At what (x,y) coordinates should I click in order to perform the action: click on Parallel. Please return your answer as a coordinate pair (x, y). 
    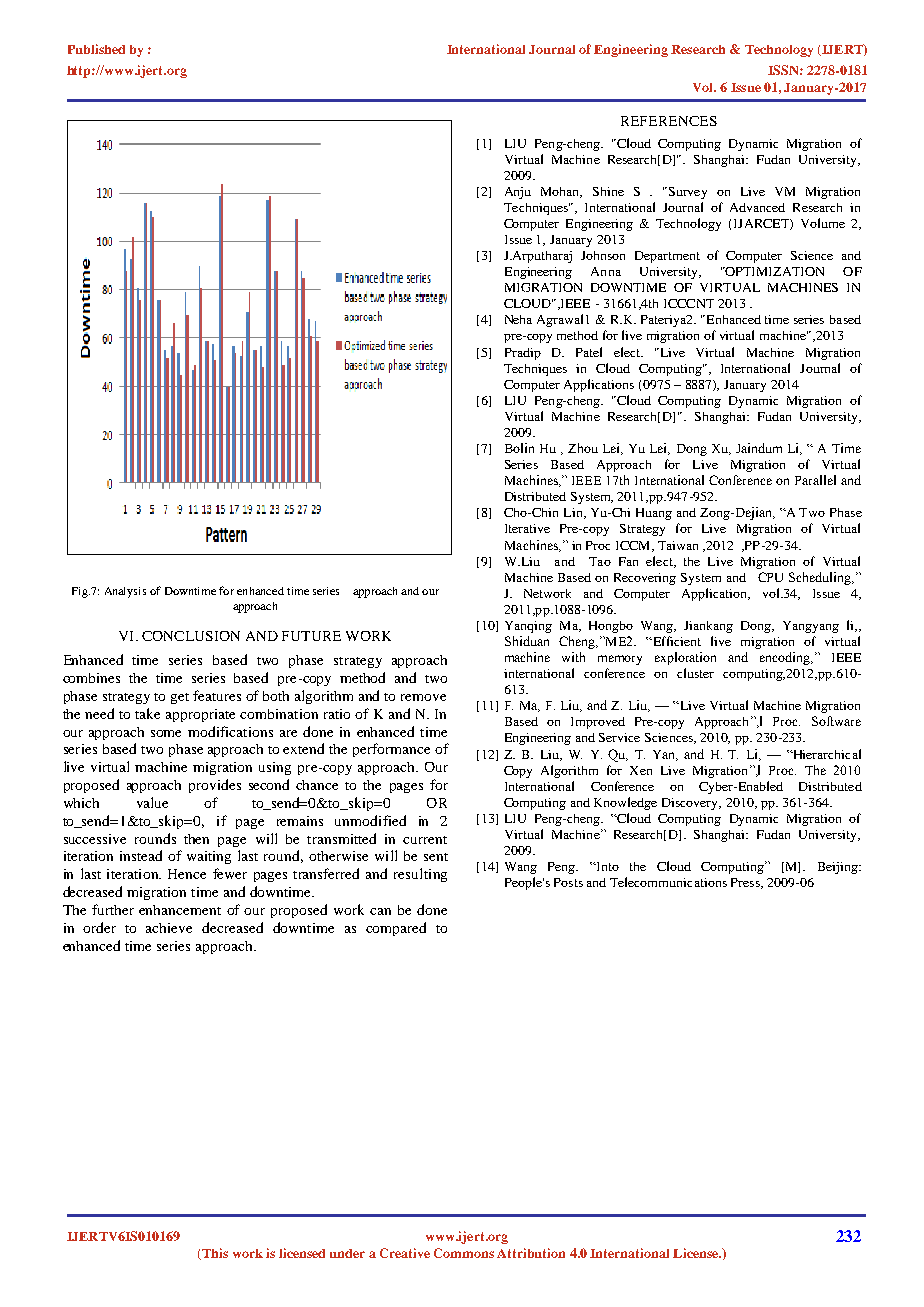
    Looking at the image, I should click on (815, 480).
